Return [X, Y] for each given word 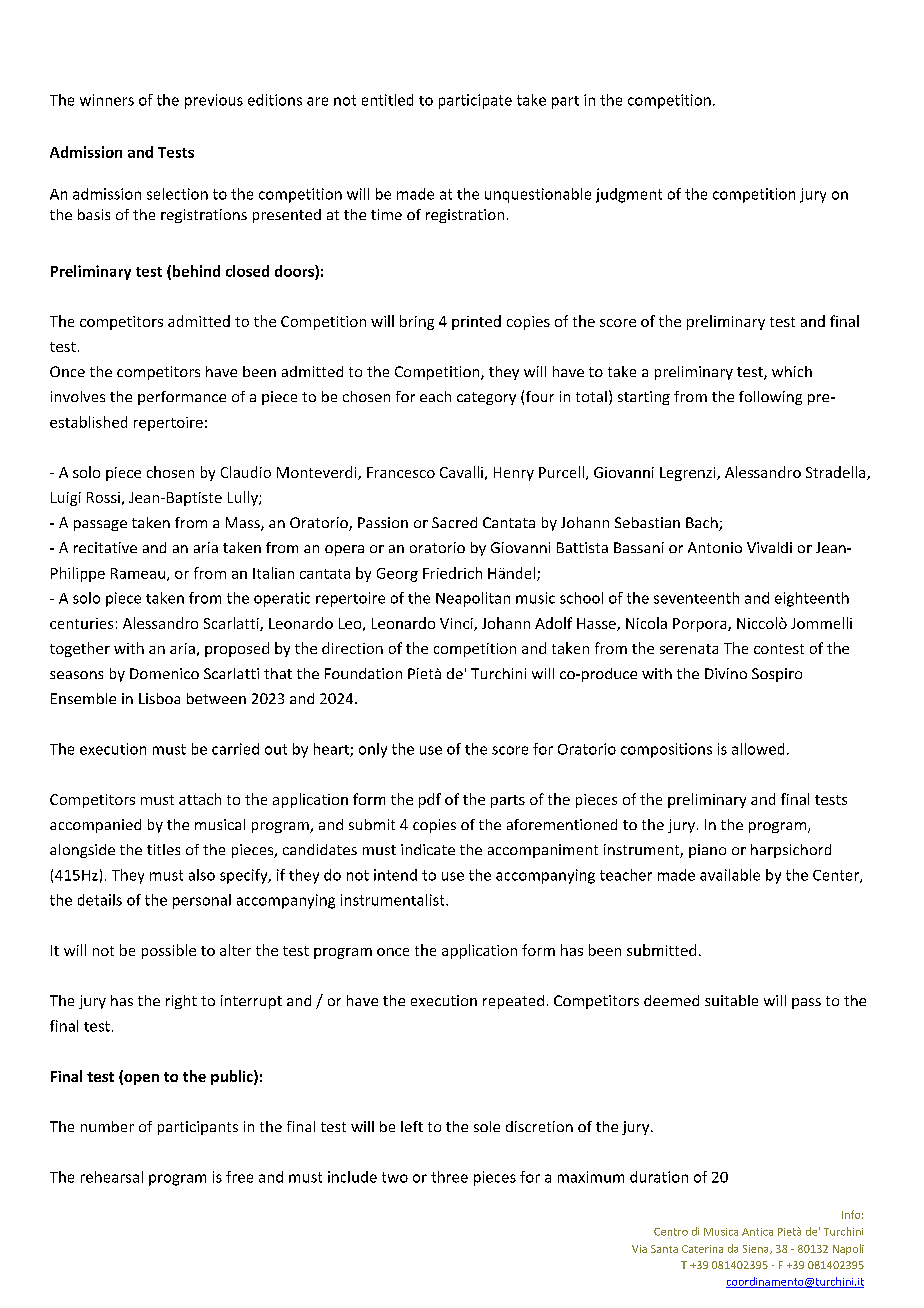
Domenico [164, 673]
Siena [757, 1249]
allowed [758, 749]
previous [214, 101]
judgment [629, 195]
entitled [387, 100]
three [449, 1177]
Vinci [457, 624]
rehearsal [112, 1177]
